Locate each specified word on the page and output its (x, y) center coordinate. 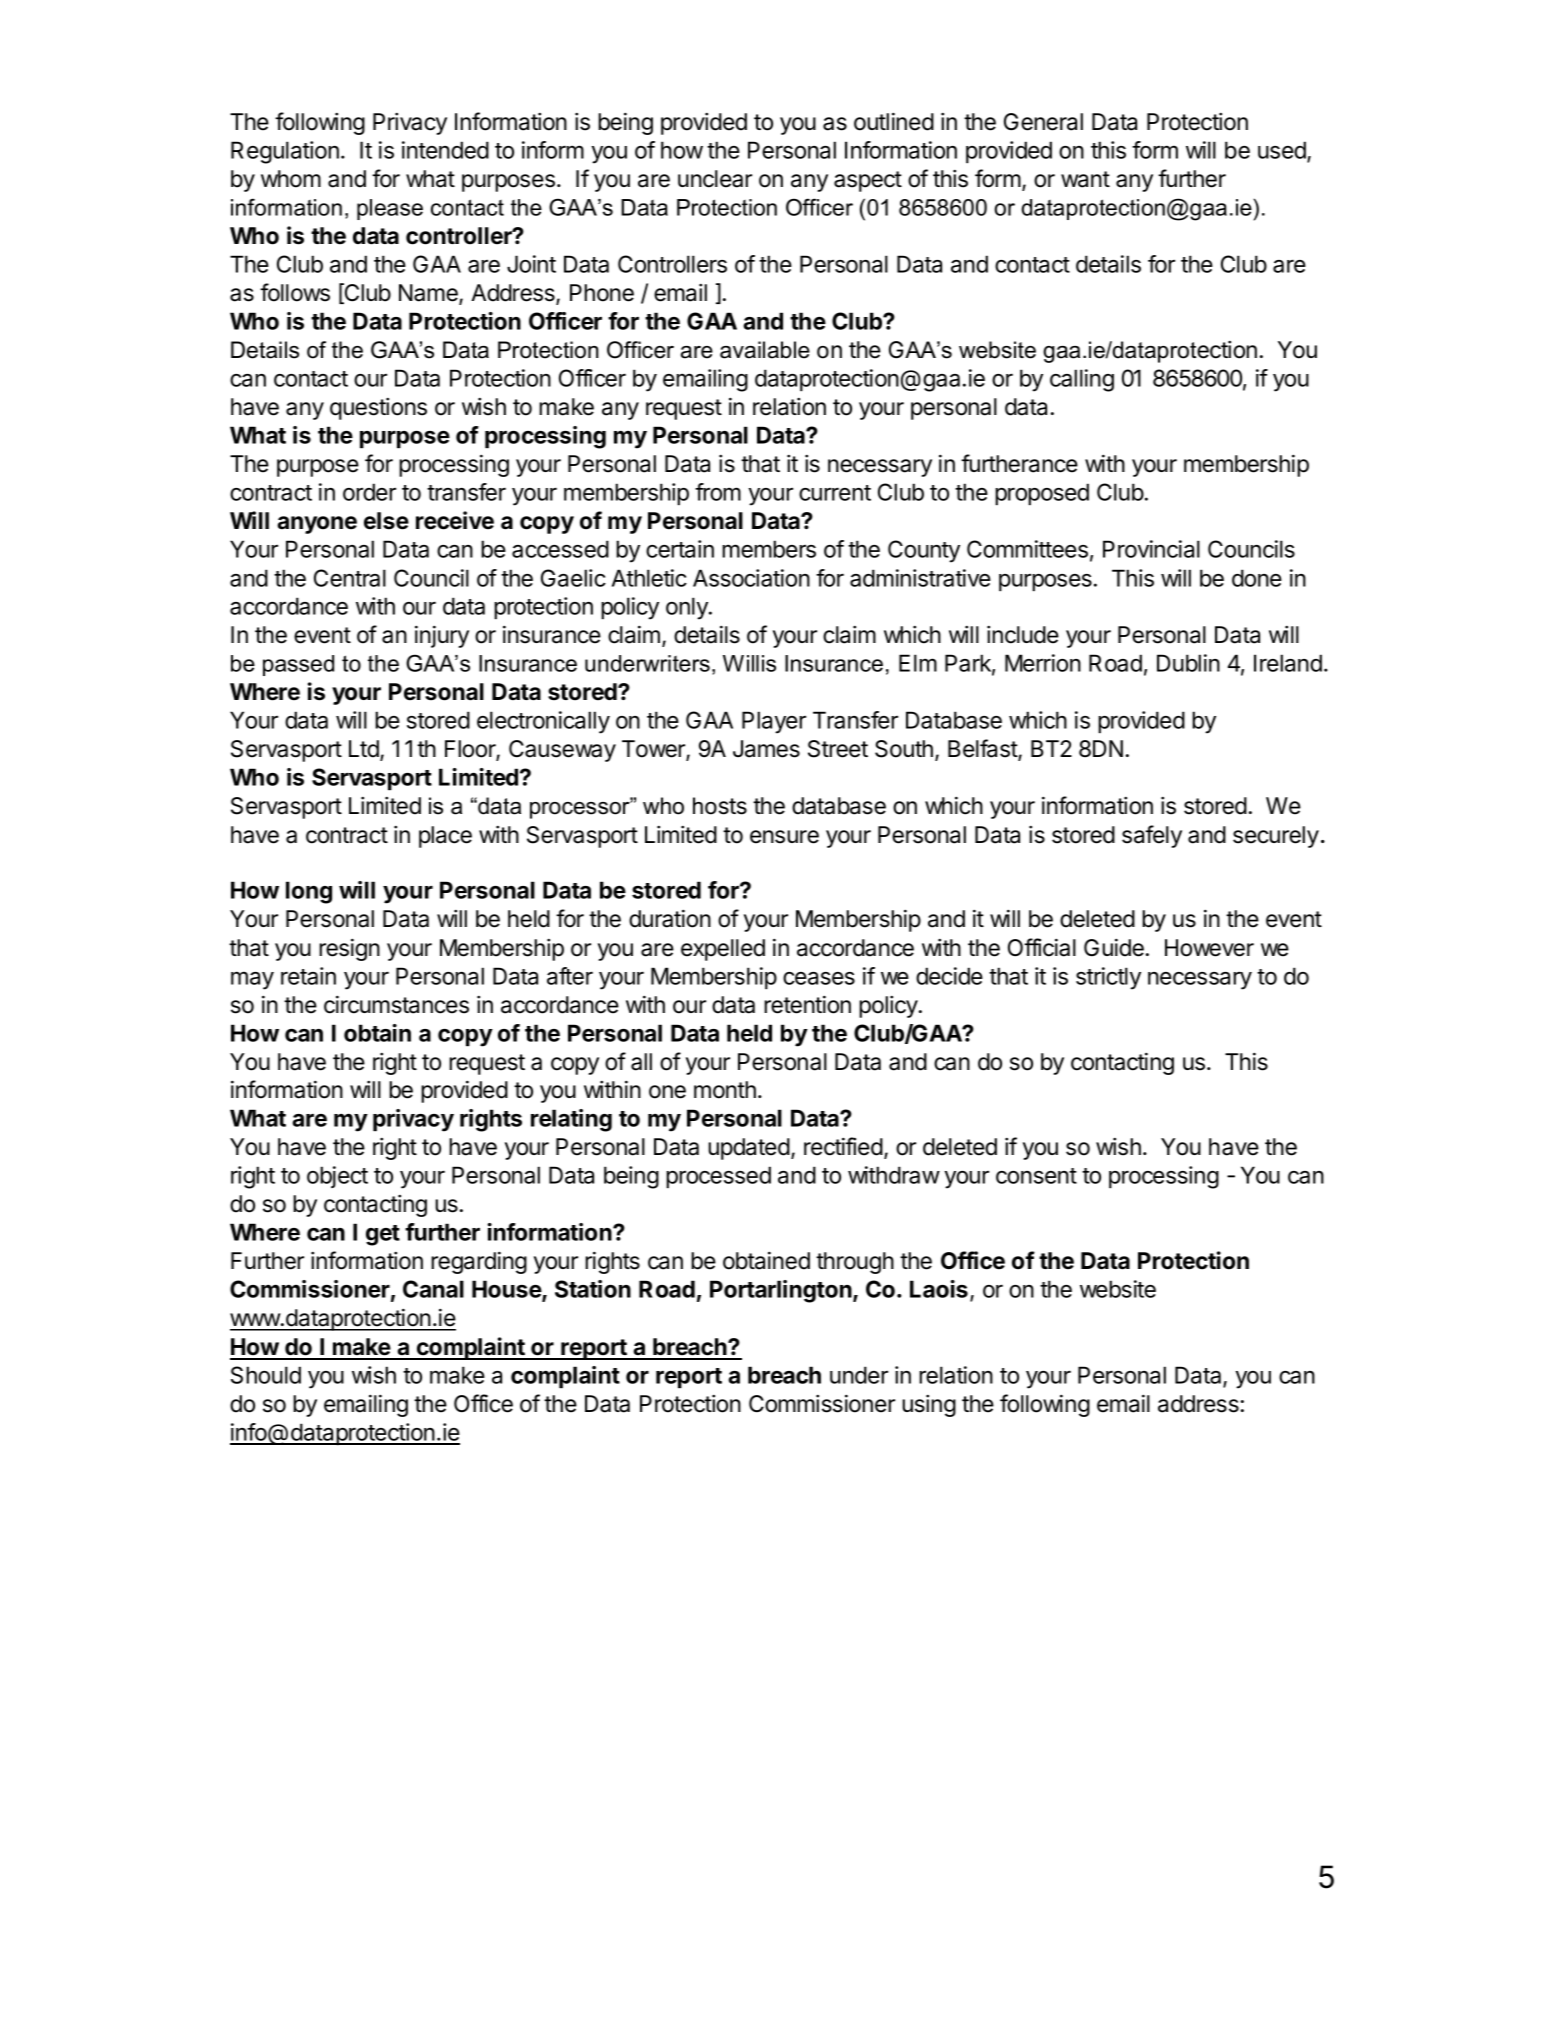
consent (1036, 1176)
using (929, 1406)
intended (445, 150)
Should (266, 1375)
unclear (715, 179)
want (1085, 179)
